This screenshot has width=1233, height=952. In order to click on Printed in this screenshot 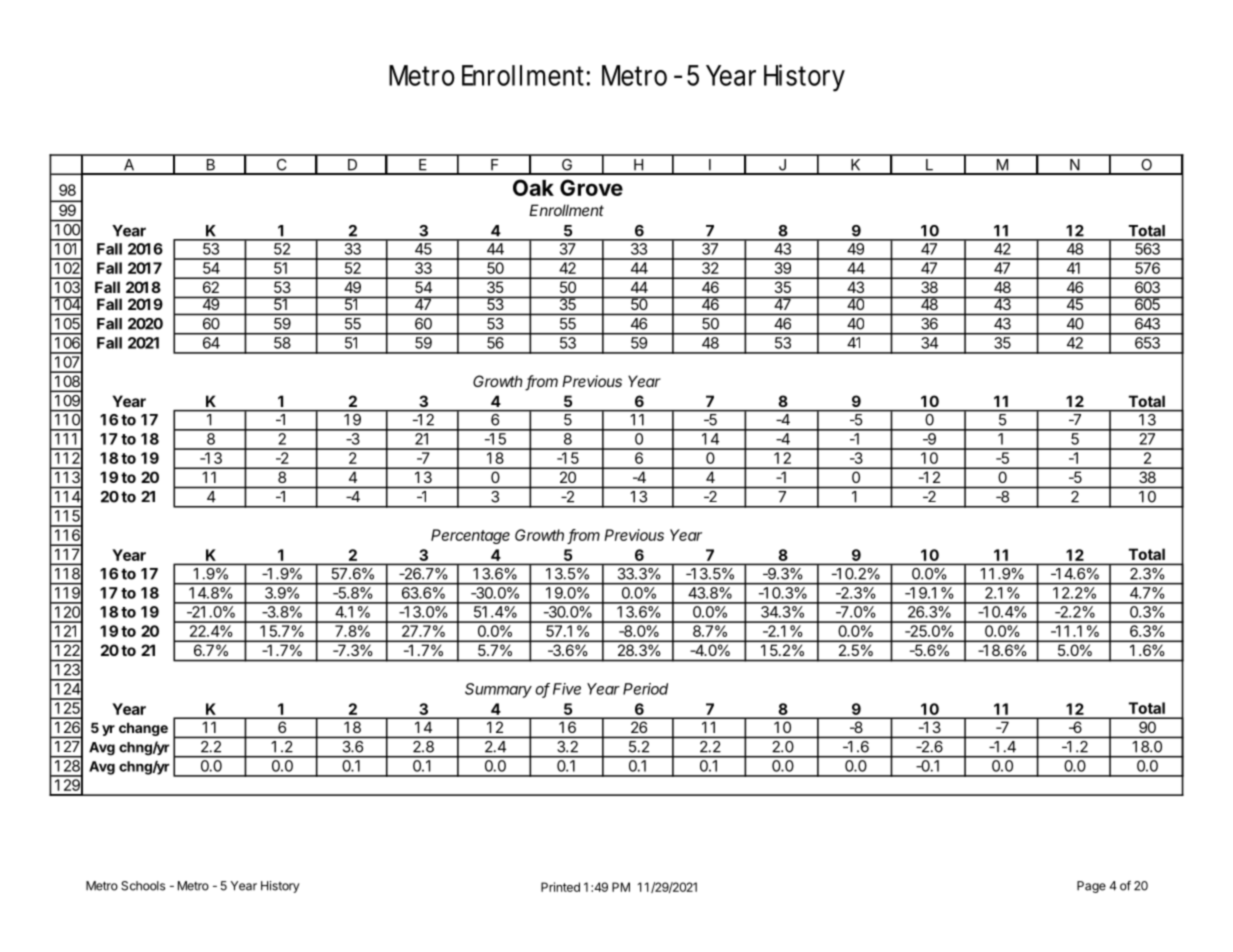, I will do `click(560, 887)`.
